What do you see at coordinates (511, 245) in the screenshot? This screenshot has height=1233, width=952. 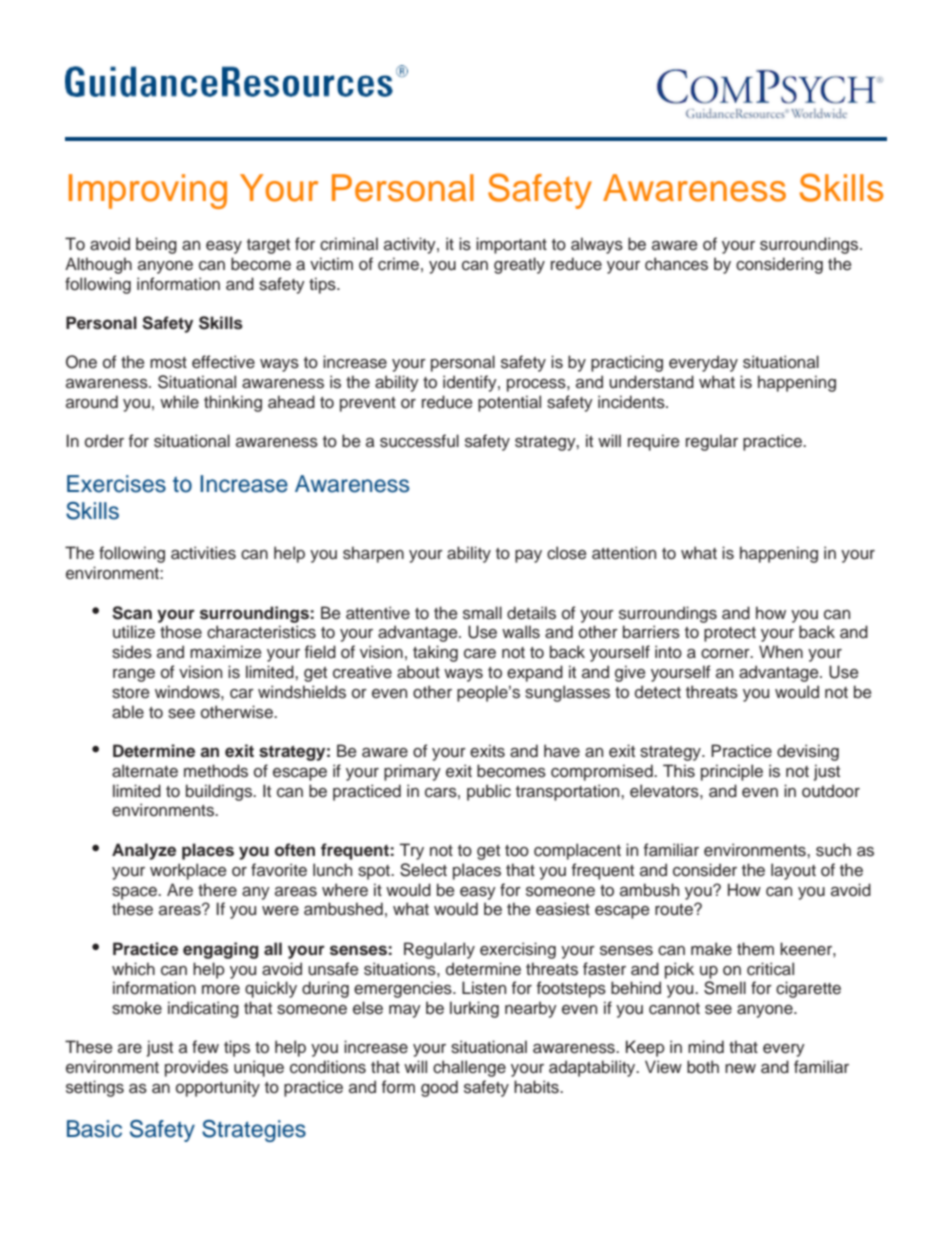 I see `important` at bounding box center [511, 245].
